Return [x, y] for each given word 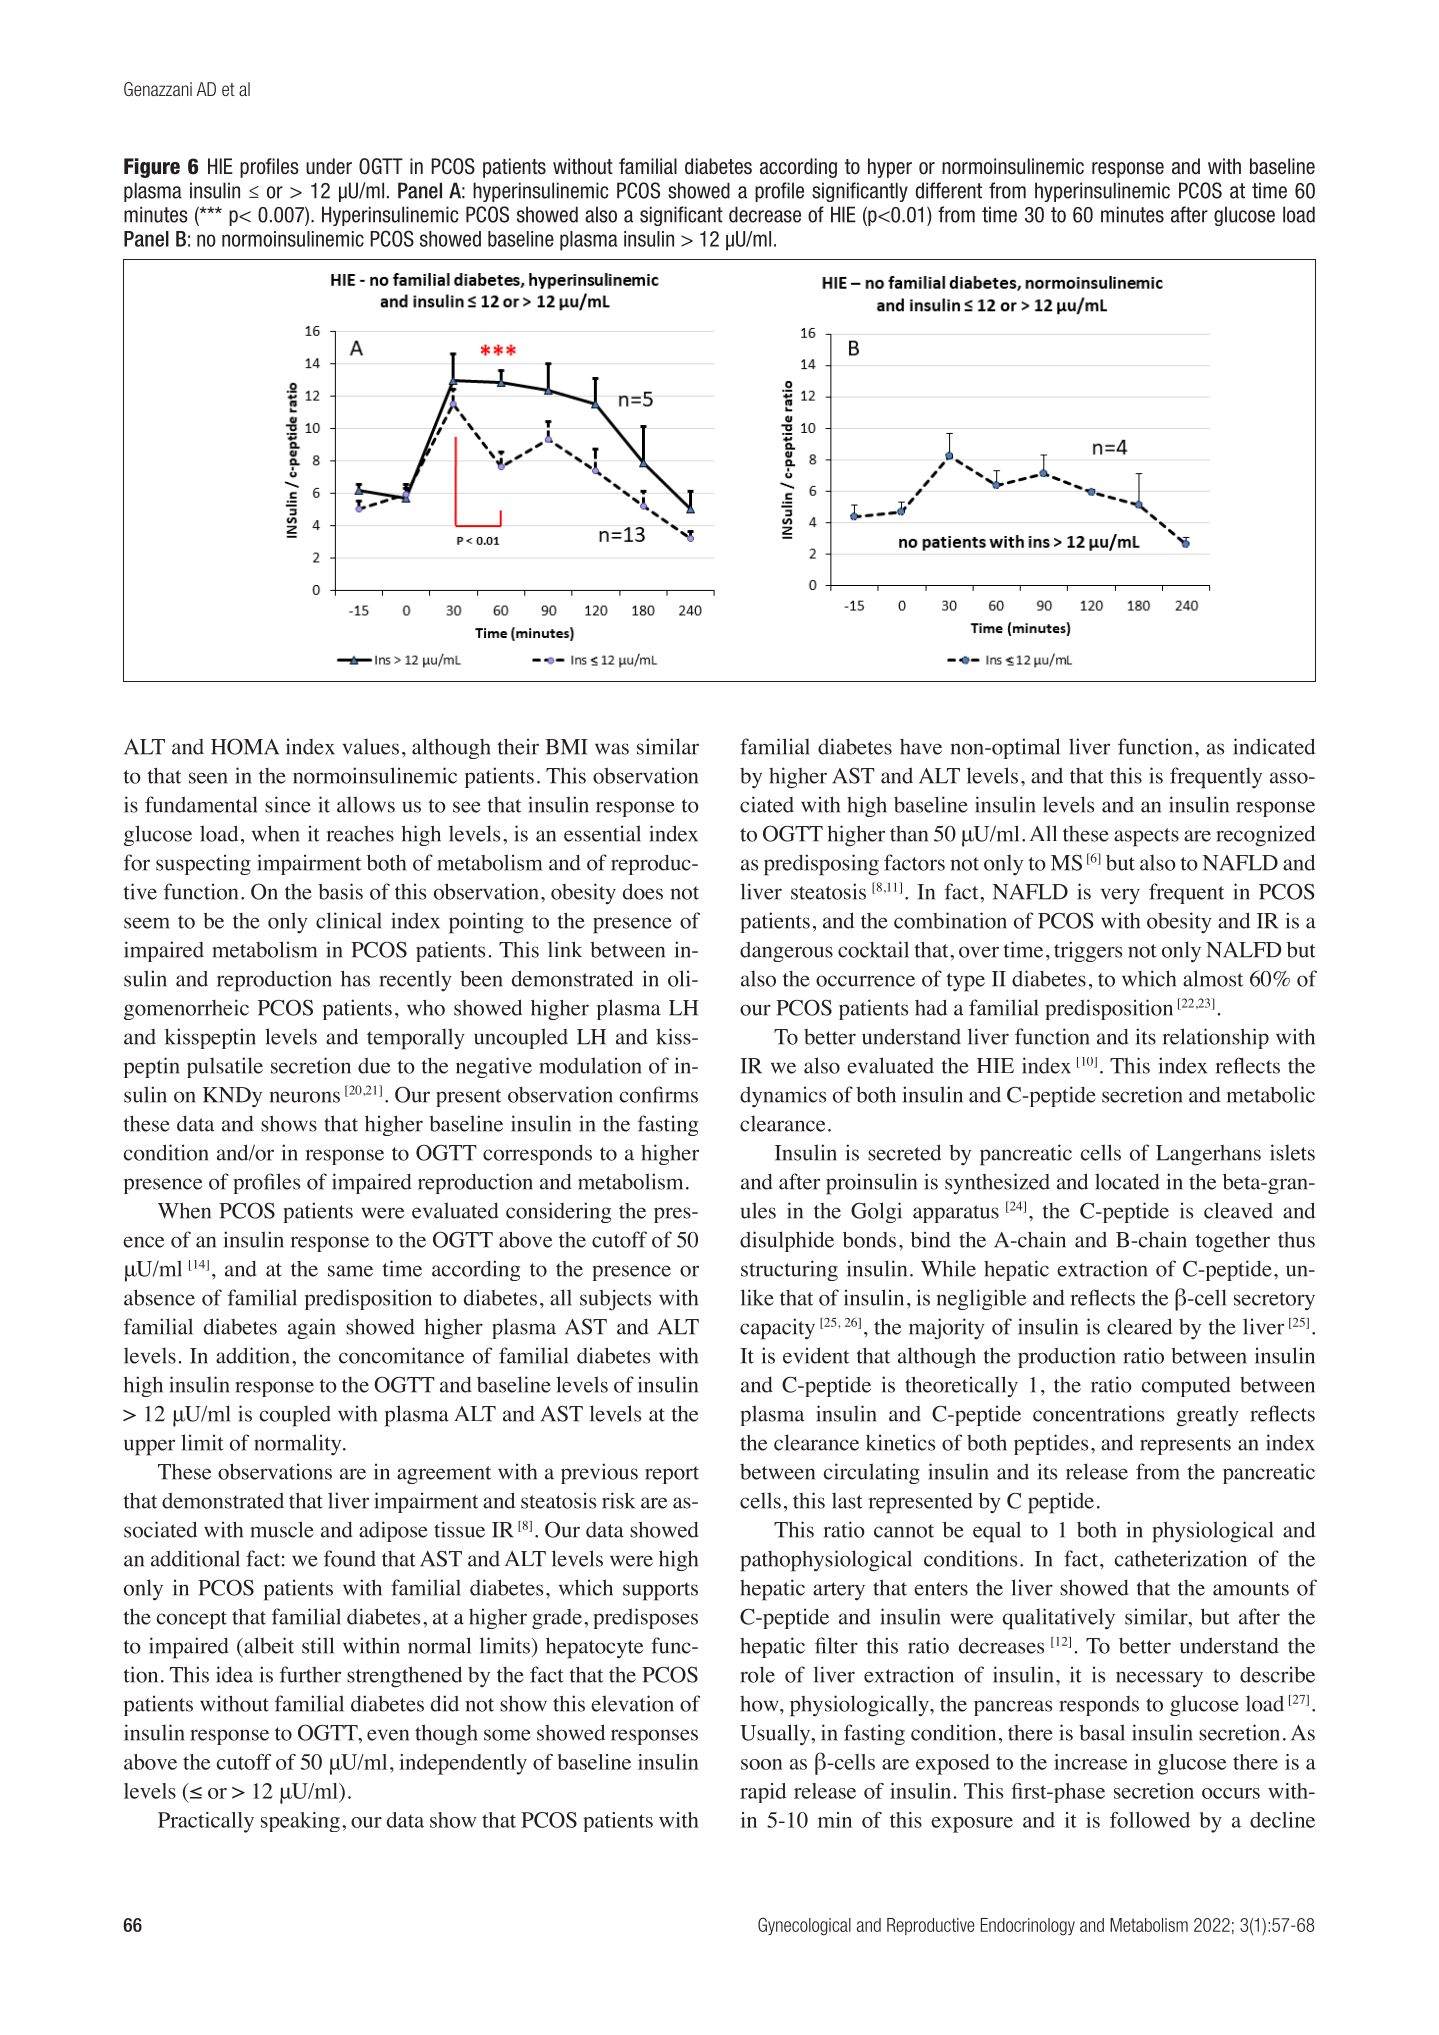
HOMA [245, 746]
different [949, 190]
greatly [1207, 1416]
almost [1213, 978]
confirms [659, 1094]
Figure [152, 168]
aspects [1146, 837]
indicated [1274, 746]
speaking [300, 1822]
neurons [304, 1097]
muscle [282, 1529]
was [612, 749]
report [672, 1475]
